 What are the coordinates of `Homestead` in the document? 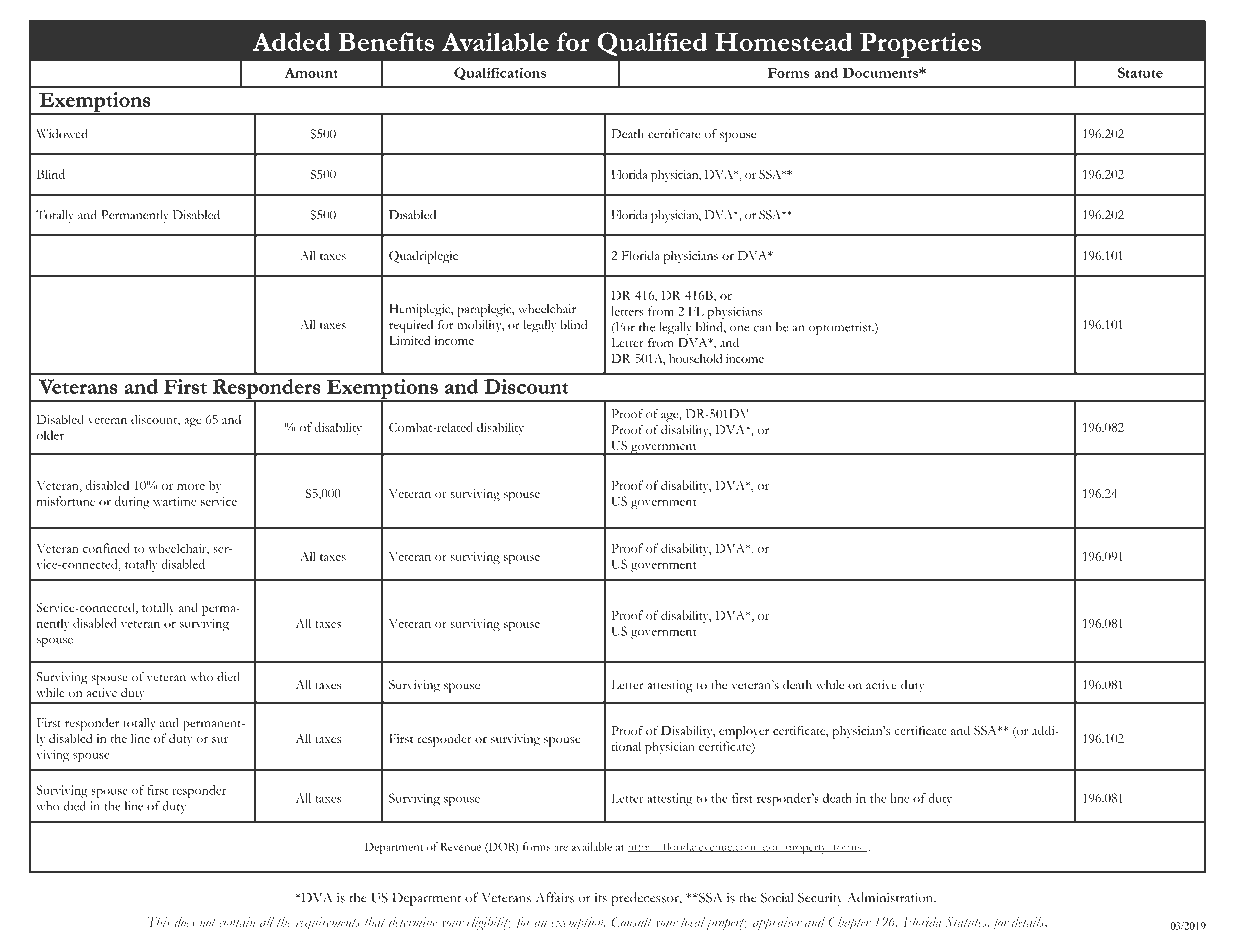 It's located at (784, 41).
